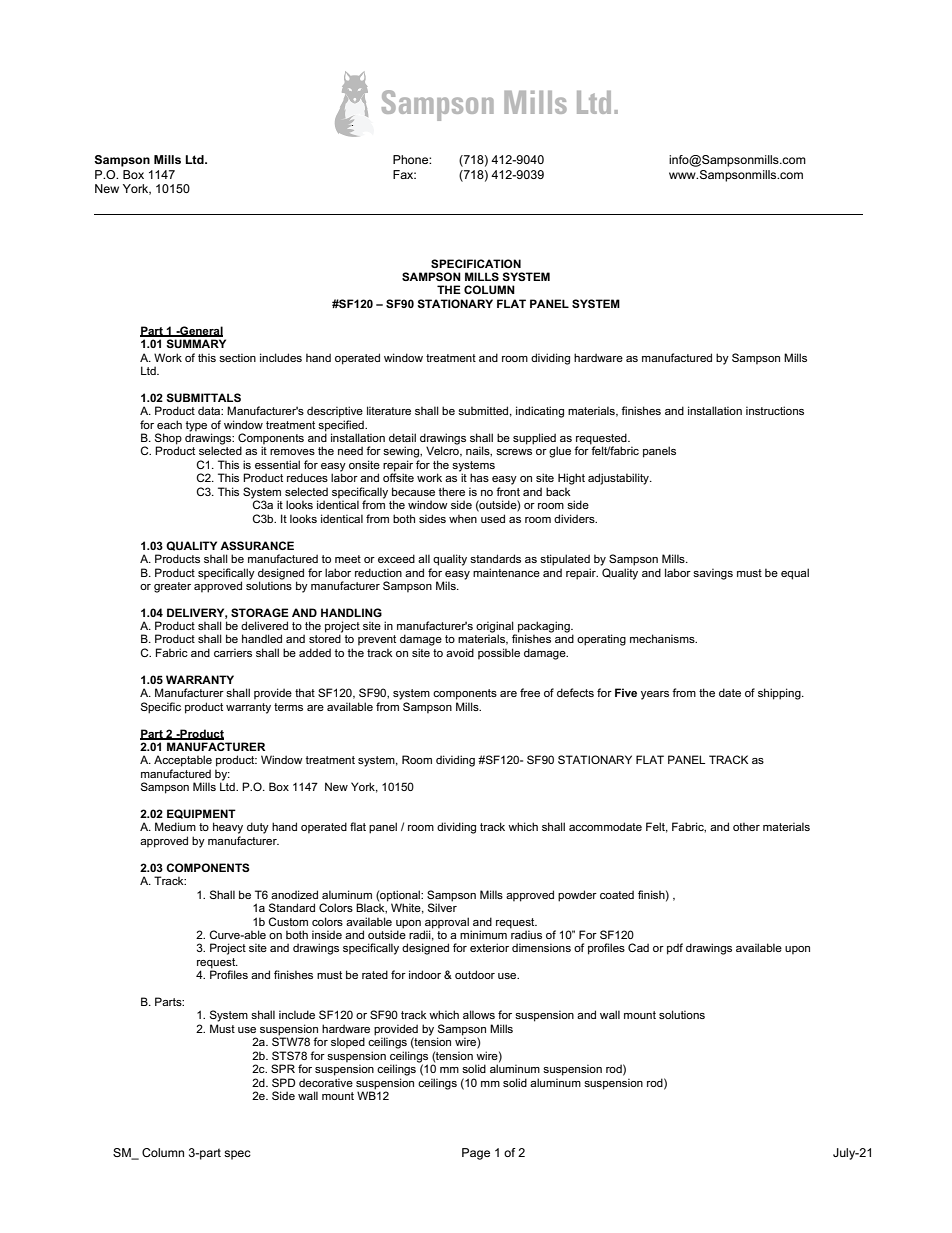 The height and width of the screenshot is (1233, 952). Describe the element at coordinates (237, 357) in the screenshot. I see `section` at that location.
